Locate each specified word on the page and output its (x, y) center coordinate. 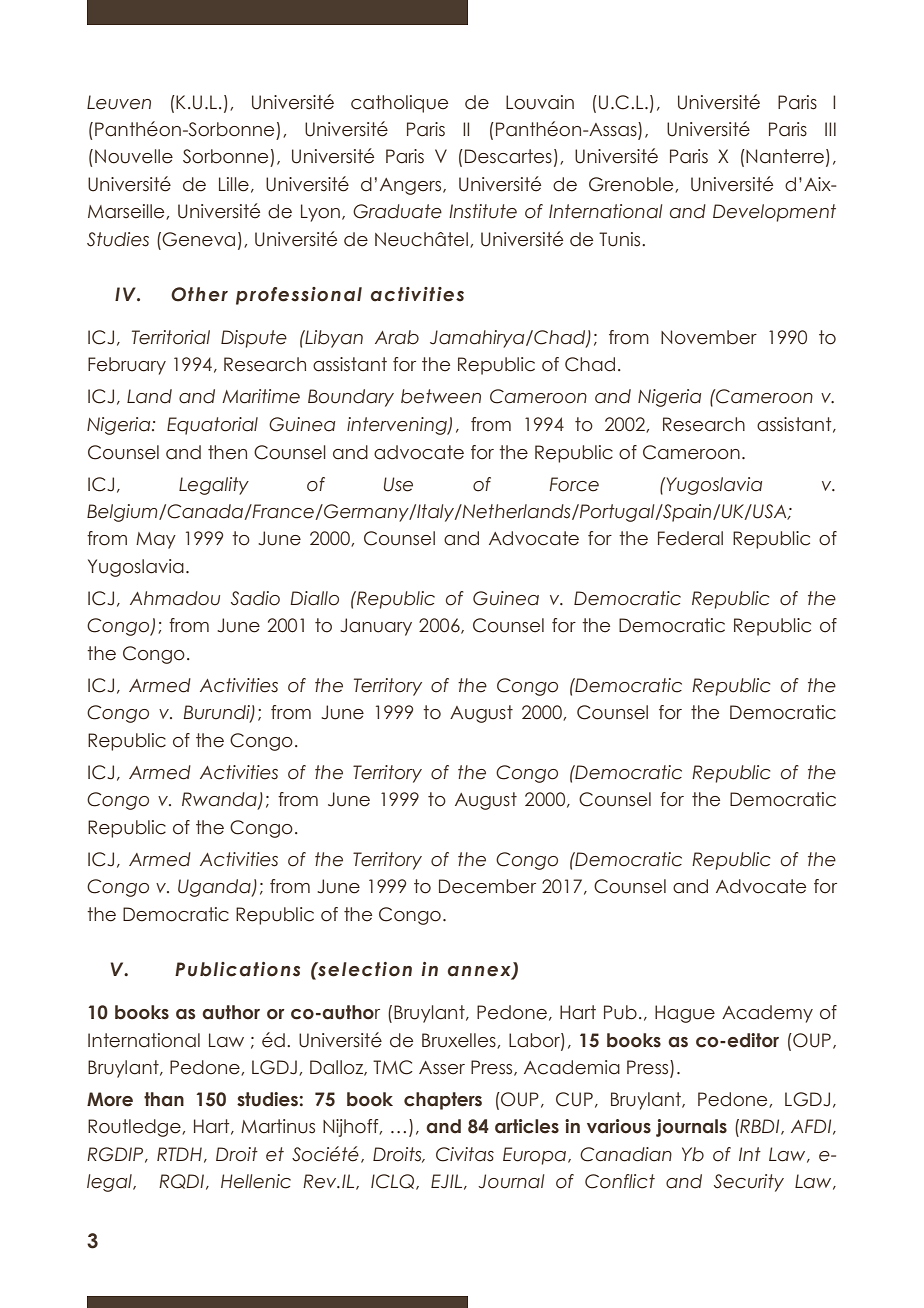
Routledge (135, 1128)
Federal (690, 538)
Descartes (508, 156)
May (156, 540)
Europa (534, 1156)
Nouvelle (134, 156)
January (376, 627)
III (830, 129)
